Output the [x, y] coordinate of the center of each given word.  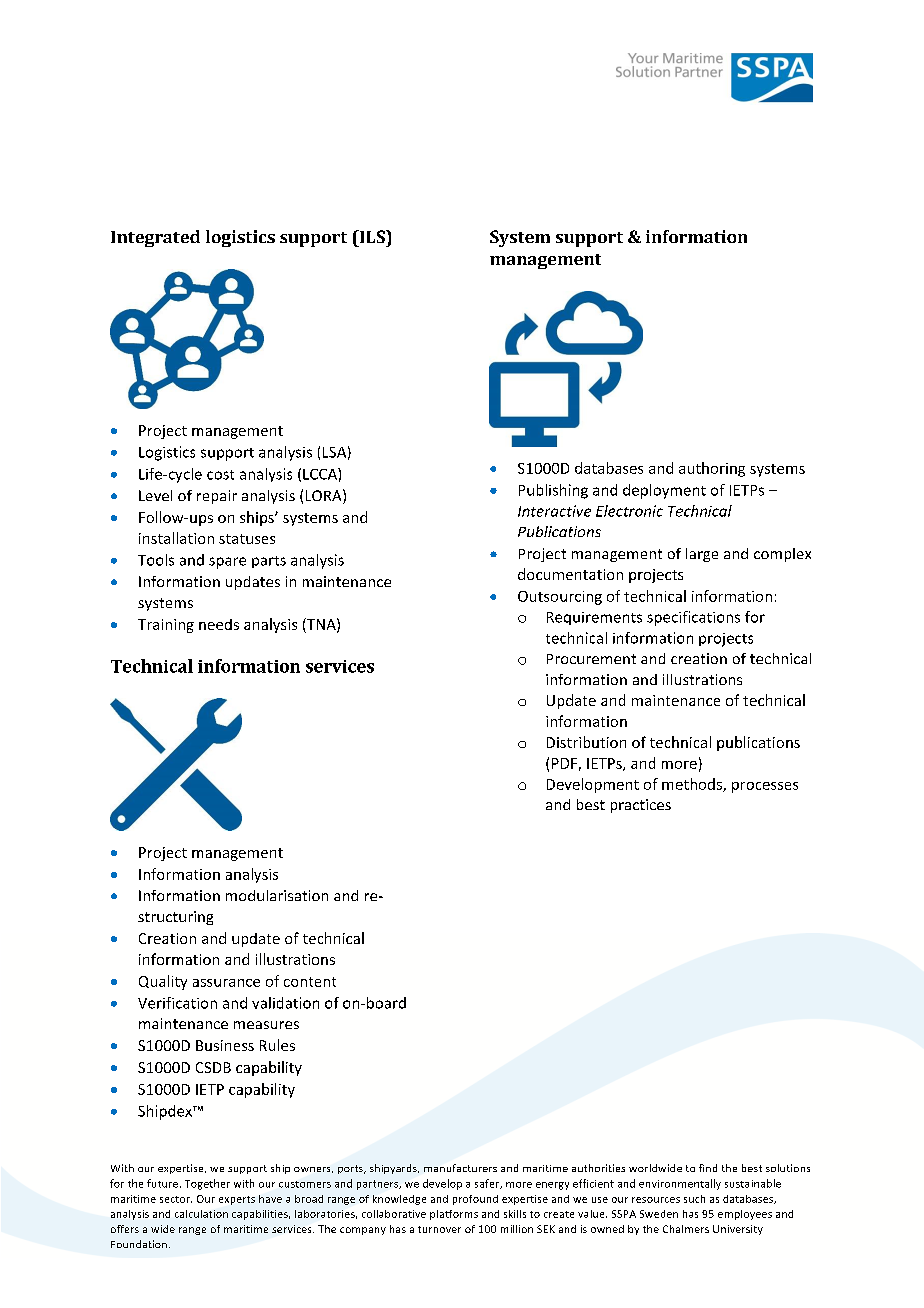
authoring [712, 469]
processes [765, 787]
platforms [454, 1215]
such [694, 1199]
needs [219, 624]
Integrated [155, 238]
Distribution [586, 742]
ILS [372, 236]
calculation [201, 1214]
